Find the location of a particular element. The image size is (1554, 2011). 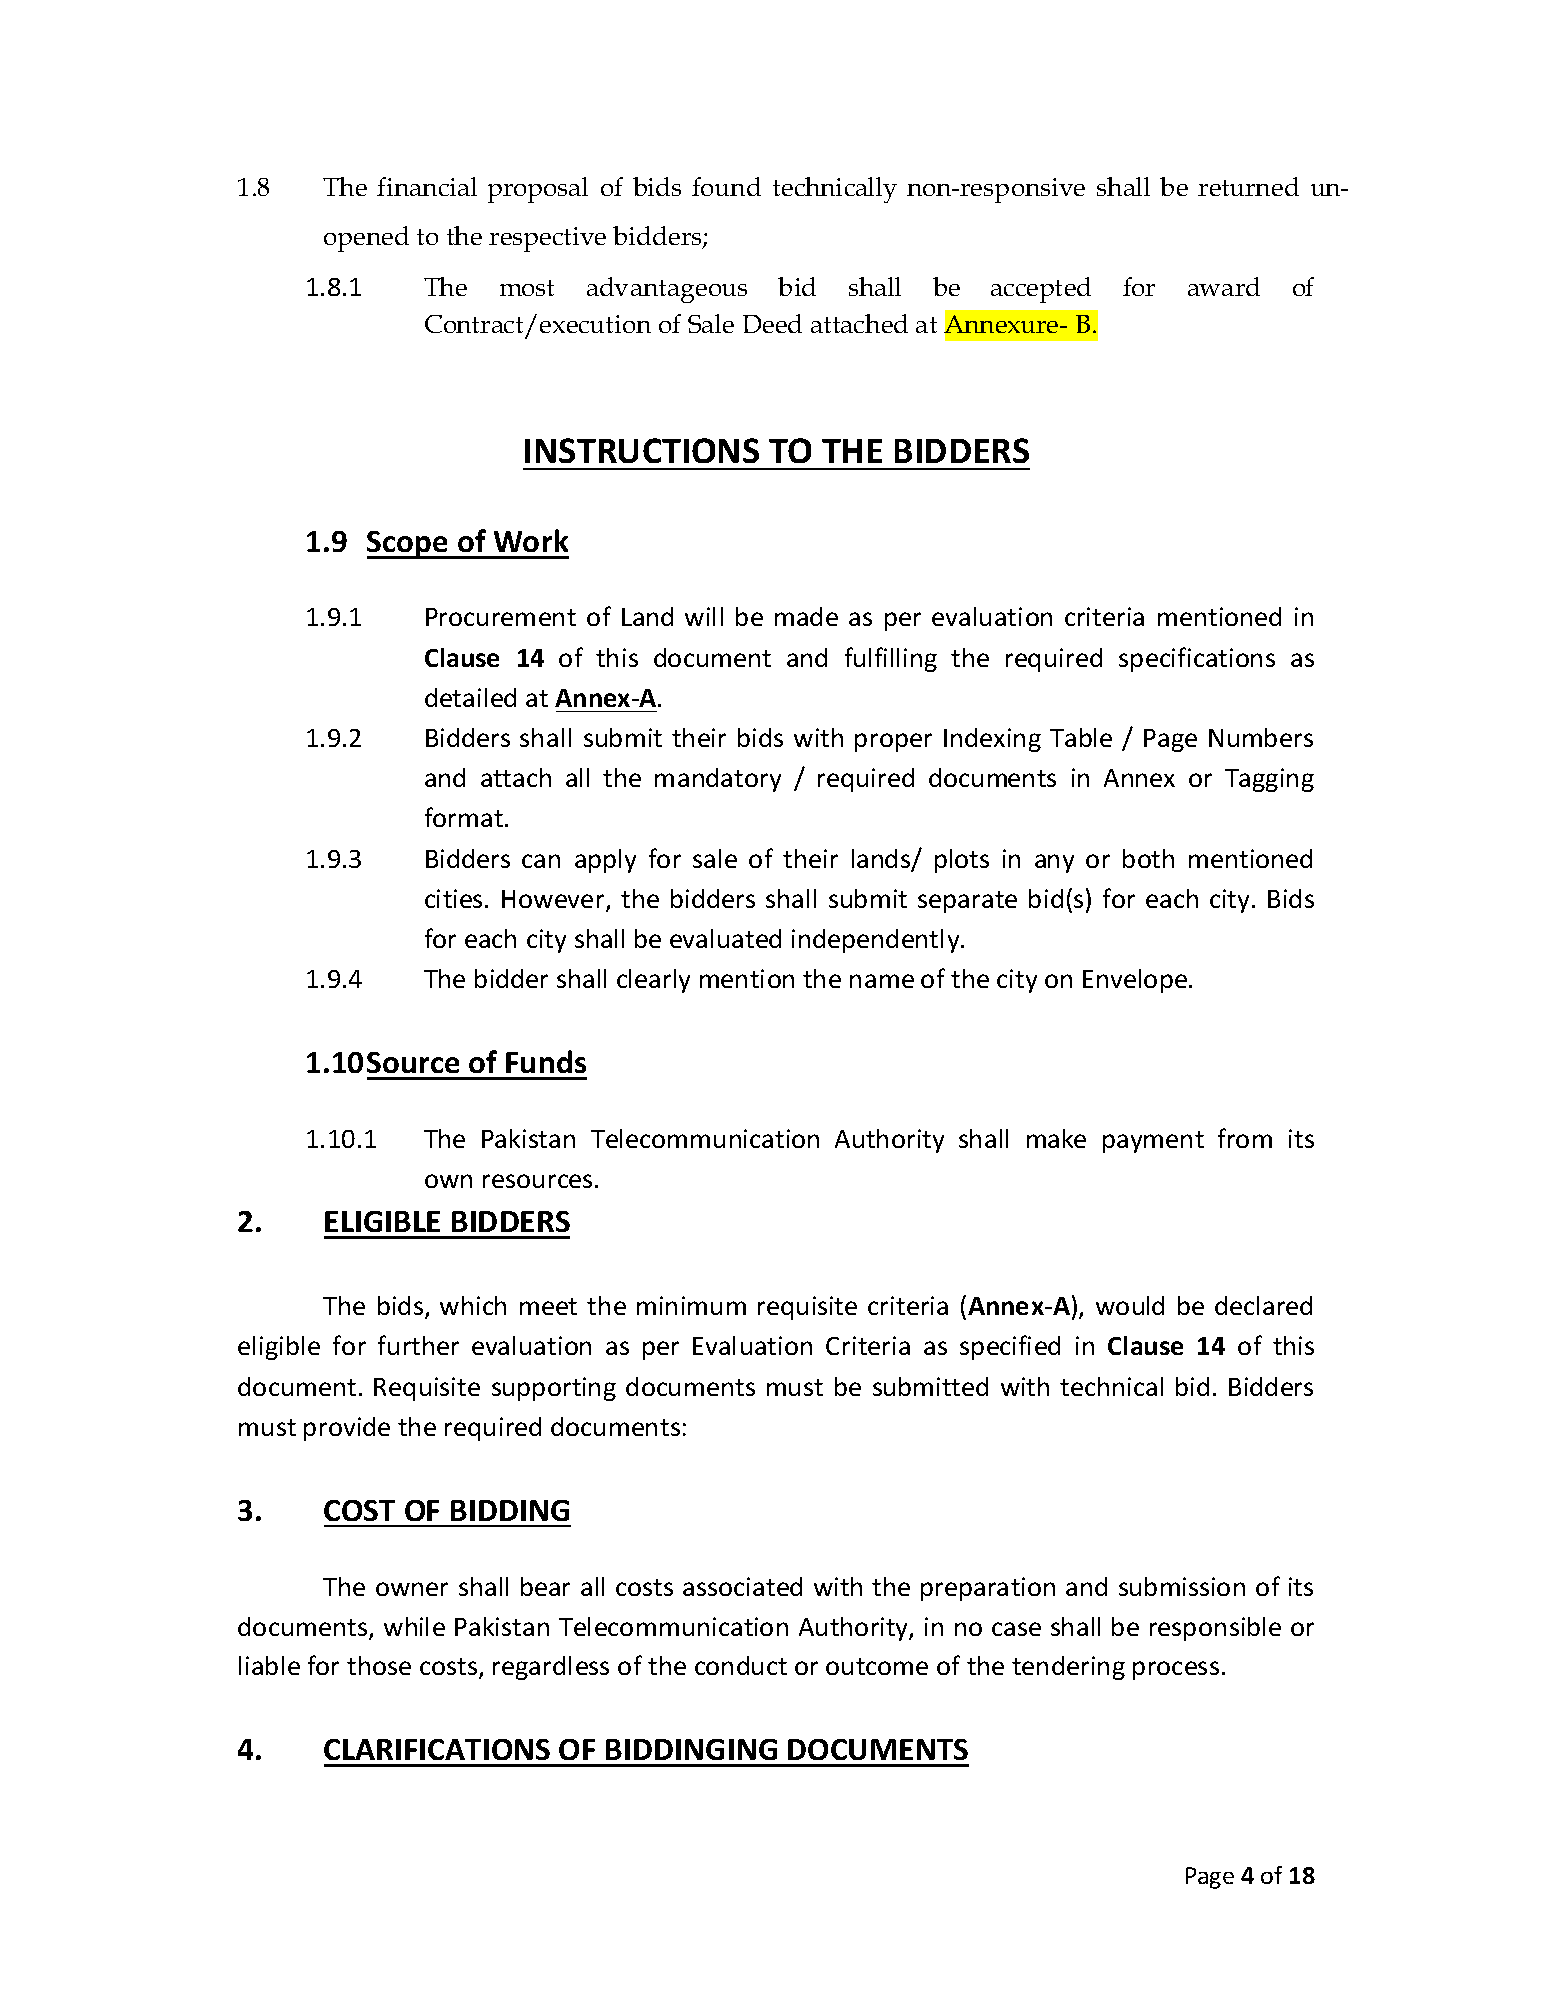

process is located at coordinates (1176, 1670).
